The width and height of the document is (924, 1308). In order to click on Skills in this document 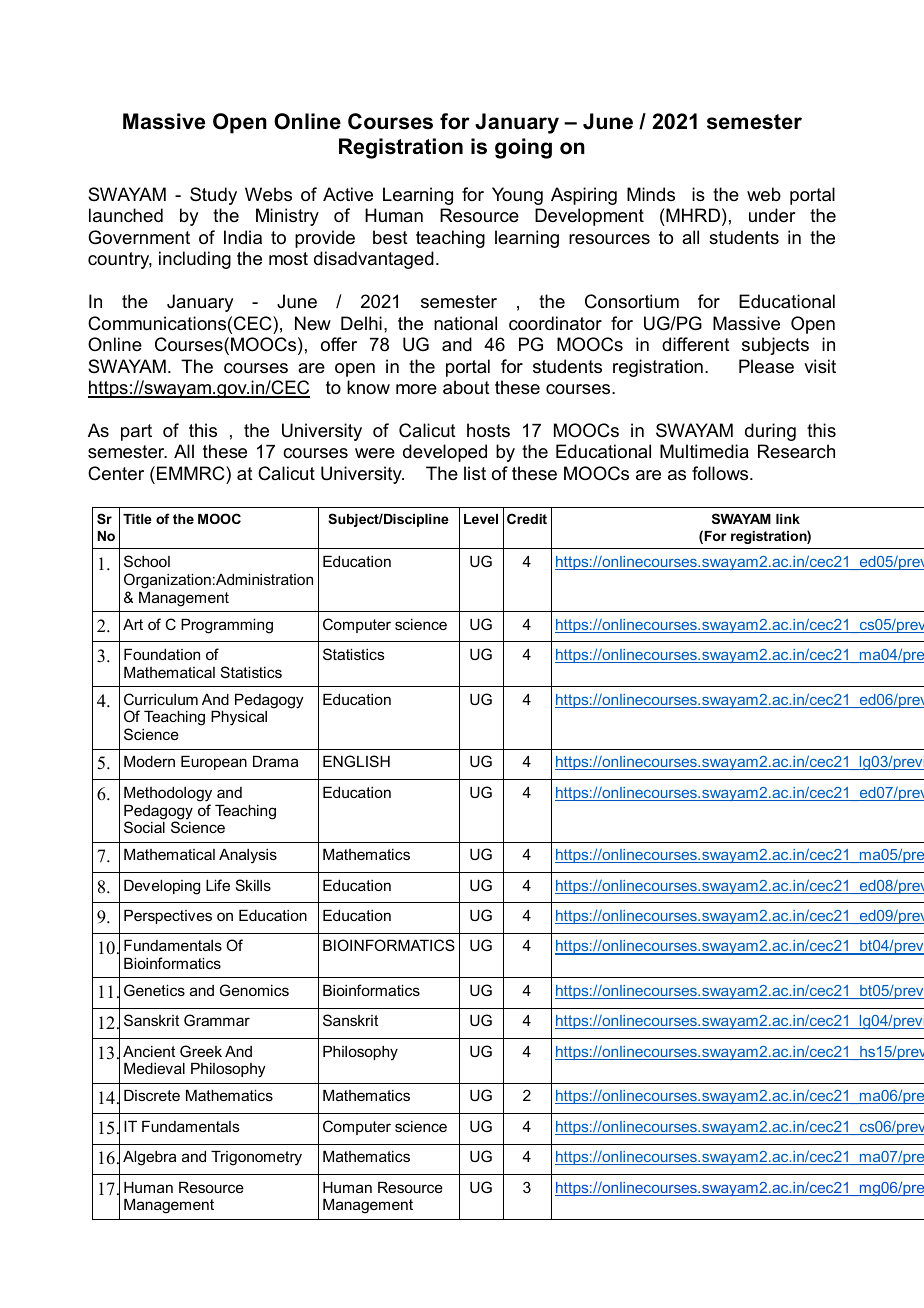, I will do `click(253, 885)`.
